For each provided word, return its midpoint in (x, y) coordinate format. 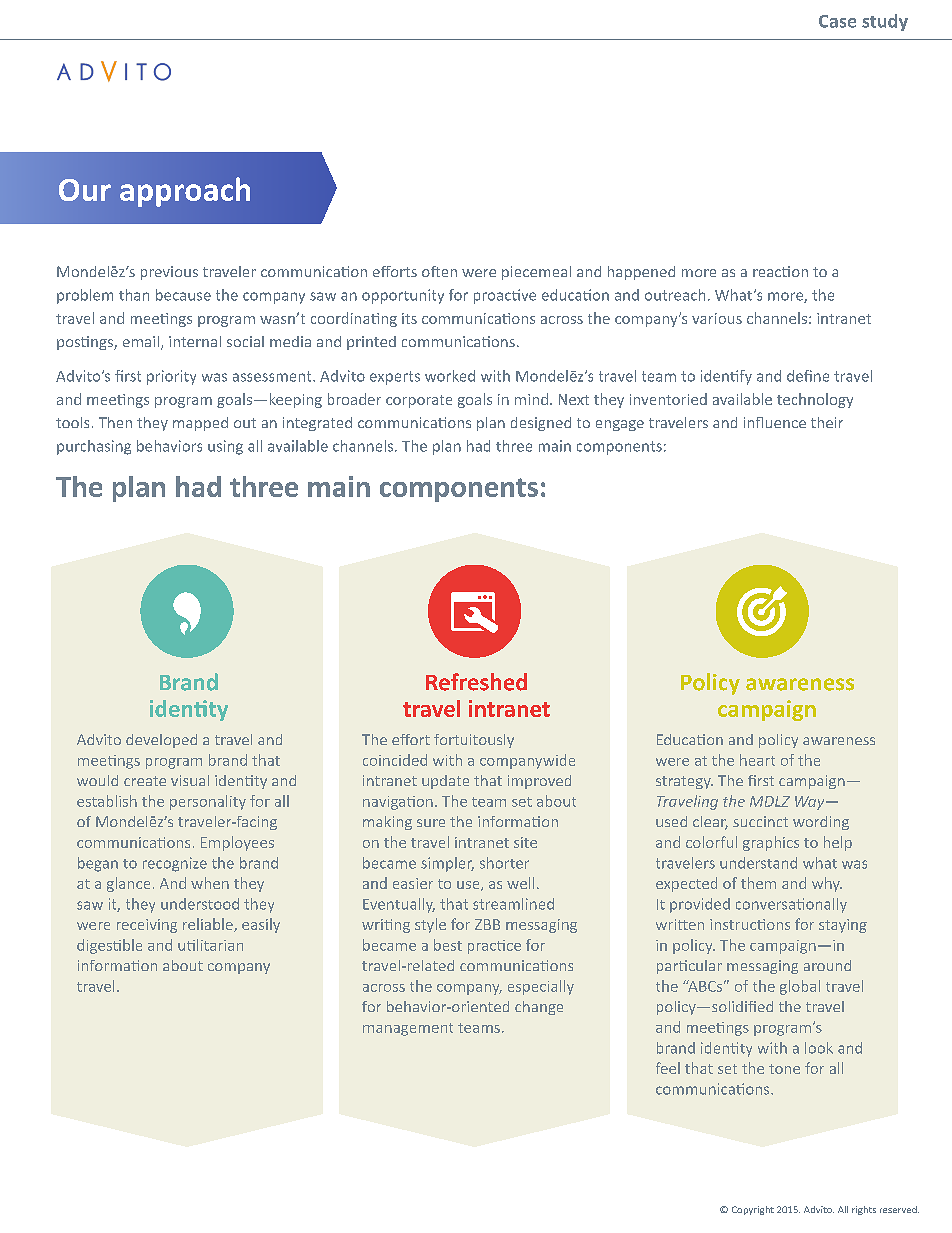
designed (541, 424)
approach (185, 192)
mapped (200, 424)
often (439, 271)
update (445, 782)
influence (775, 422)
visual (190, 780)
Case (837, 21)
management (408, 1029)
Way (811, 803)
